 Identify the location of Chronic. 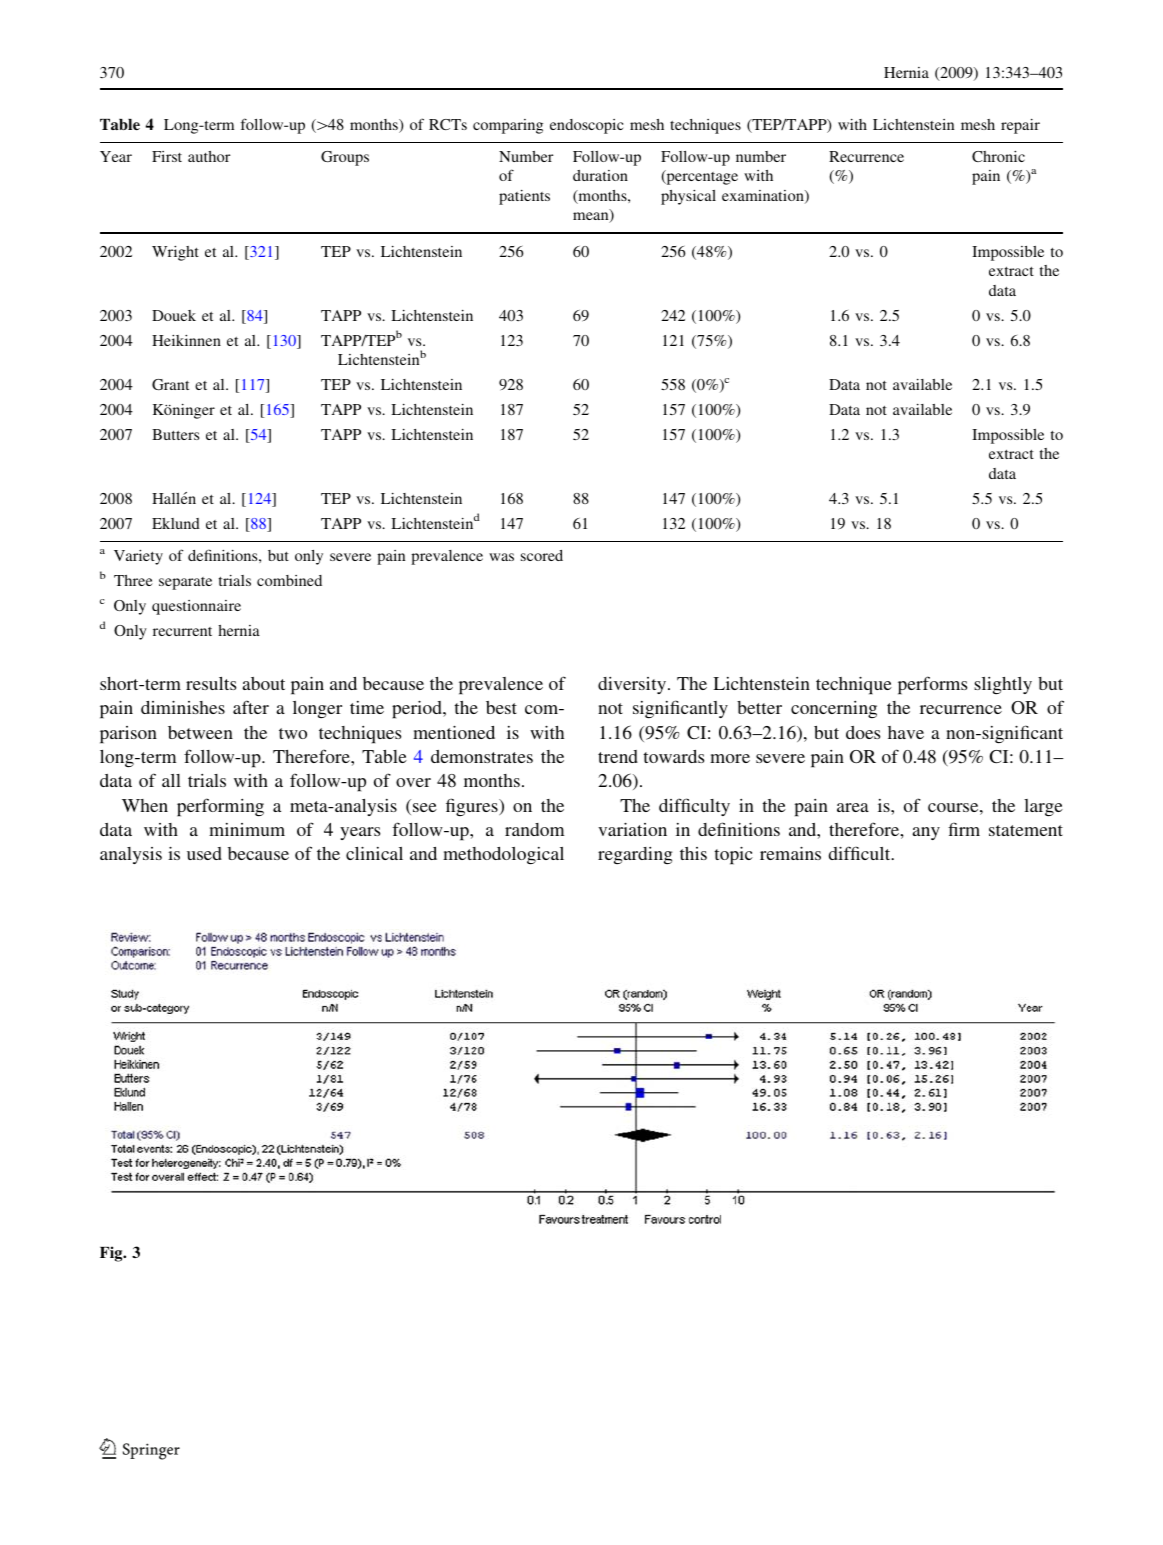
(998, 156).
